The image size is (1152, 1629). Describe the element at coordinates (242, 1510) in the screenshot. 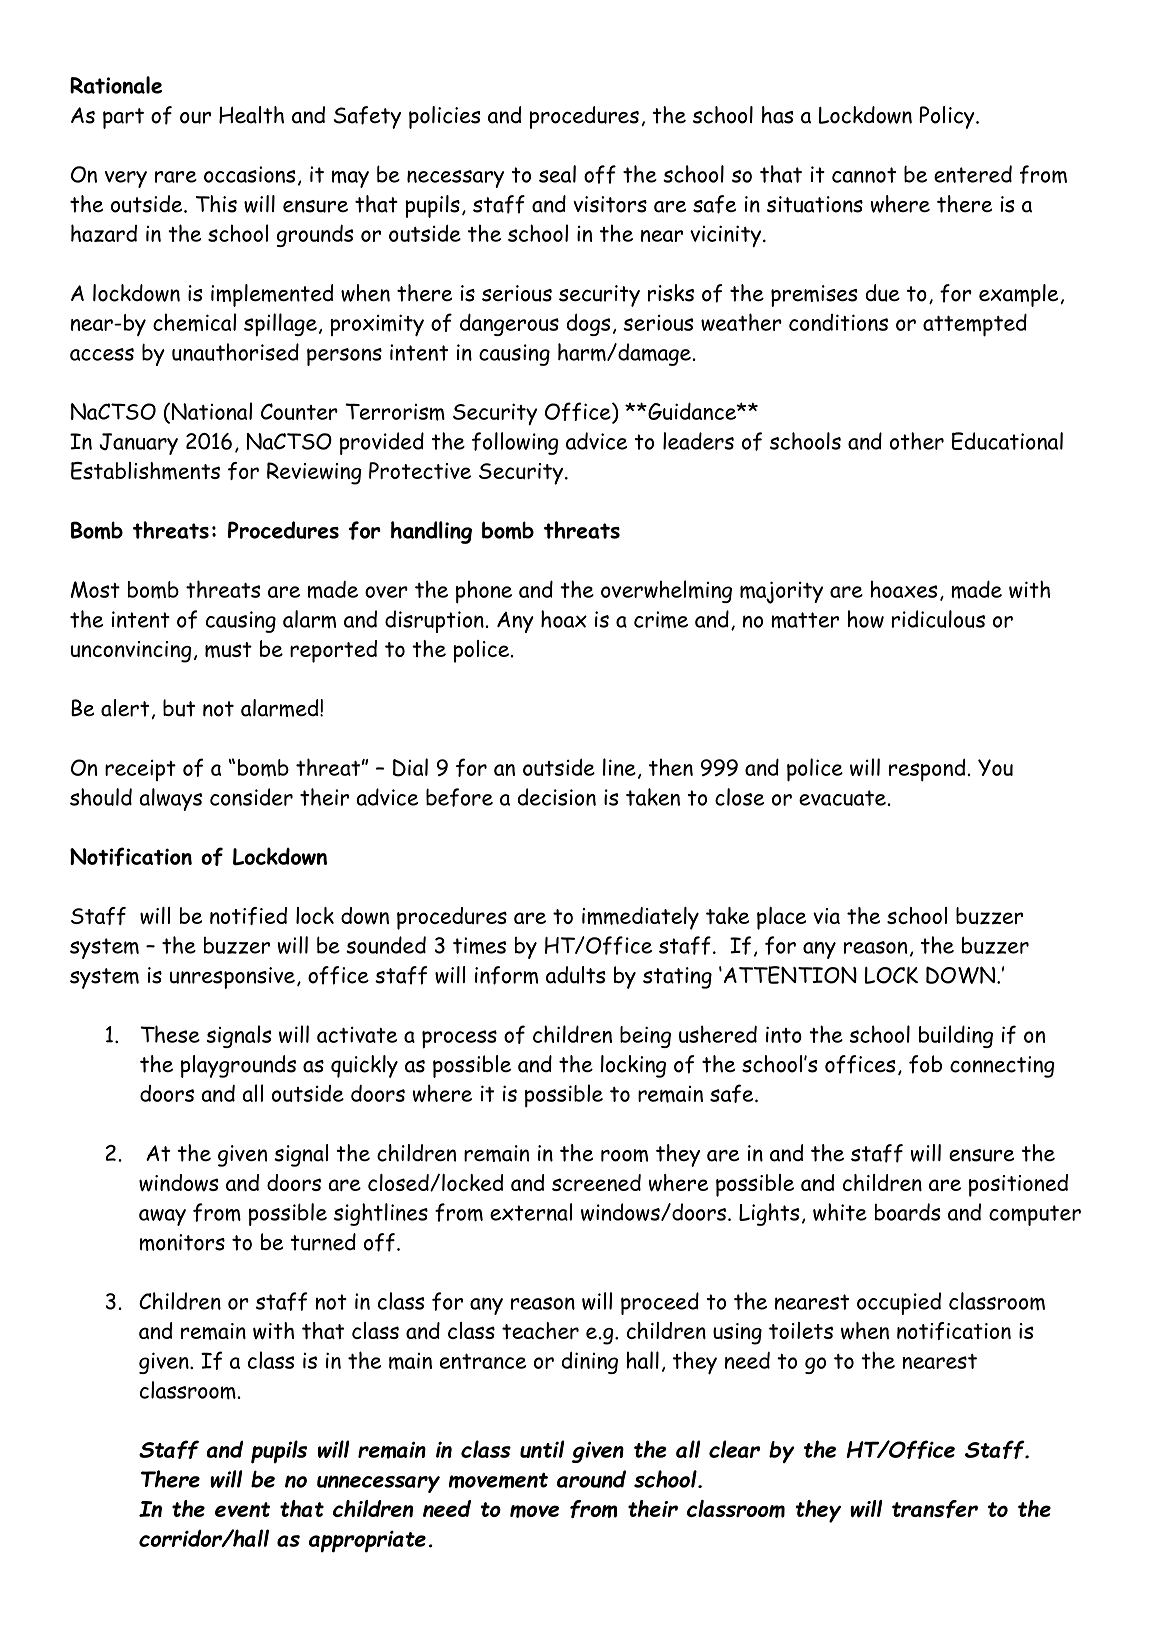

I see `event` at that location.
